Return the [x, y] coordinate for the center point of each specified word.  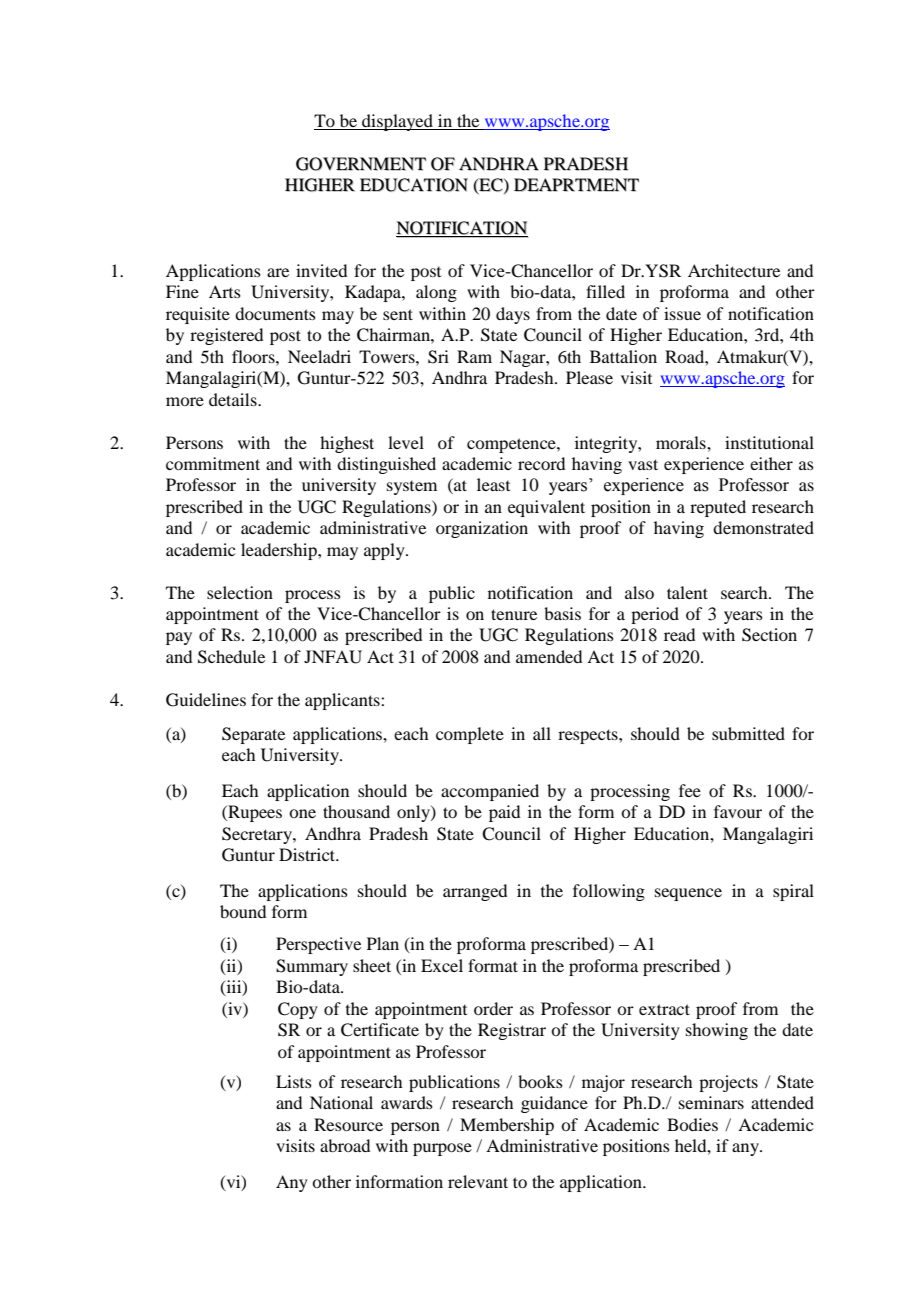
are [278, 272]
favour [738, 811]
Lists [294, 1081]
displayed [398, 122]
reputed [718, 508]
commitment [213, 463]
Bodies [692, 1124]
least [493, 484]
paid [504, 813]
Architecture [734, 270]
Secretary [258, 835]
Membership [507, 1126]
